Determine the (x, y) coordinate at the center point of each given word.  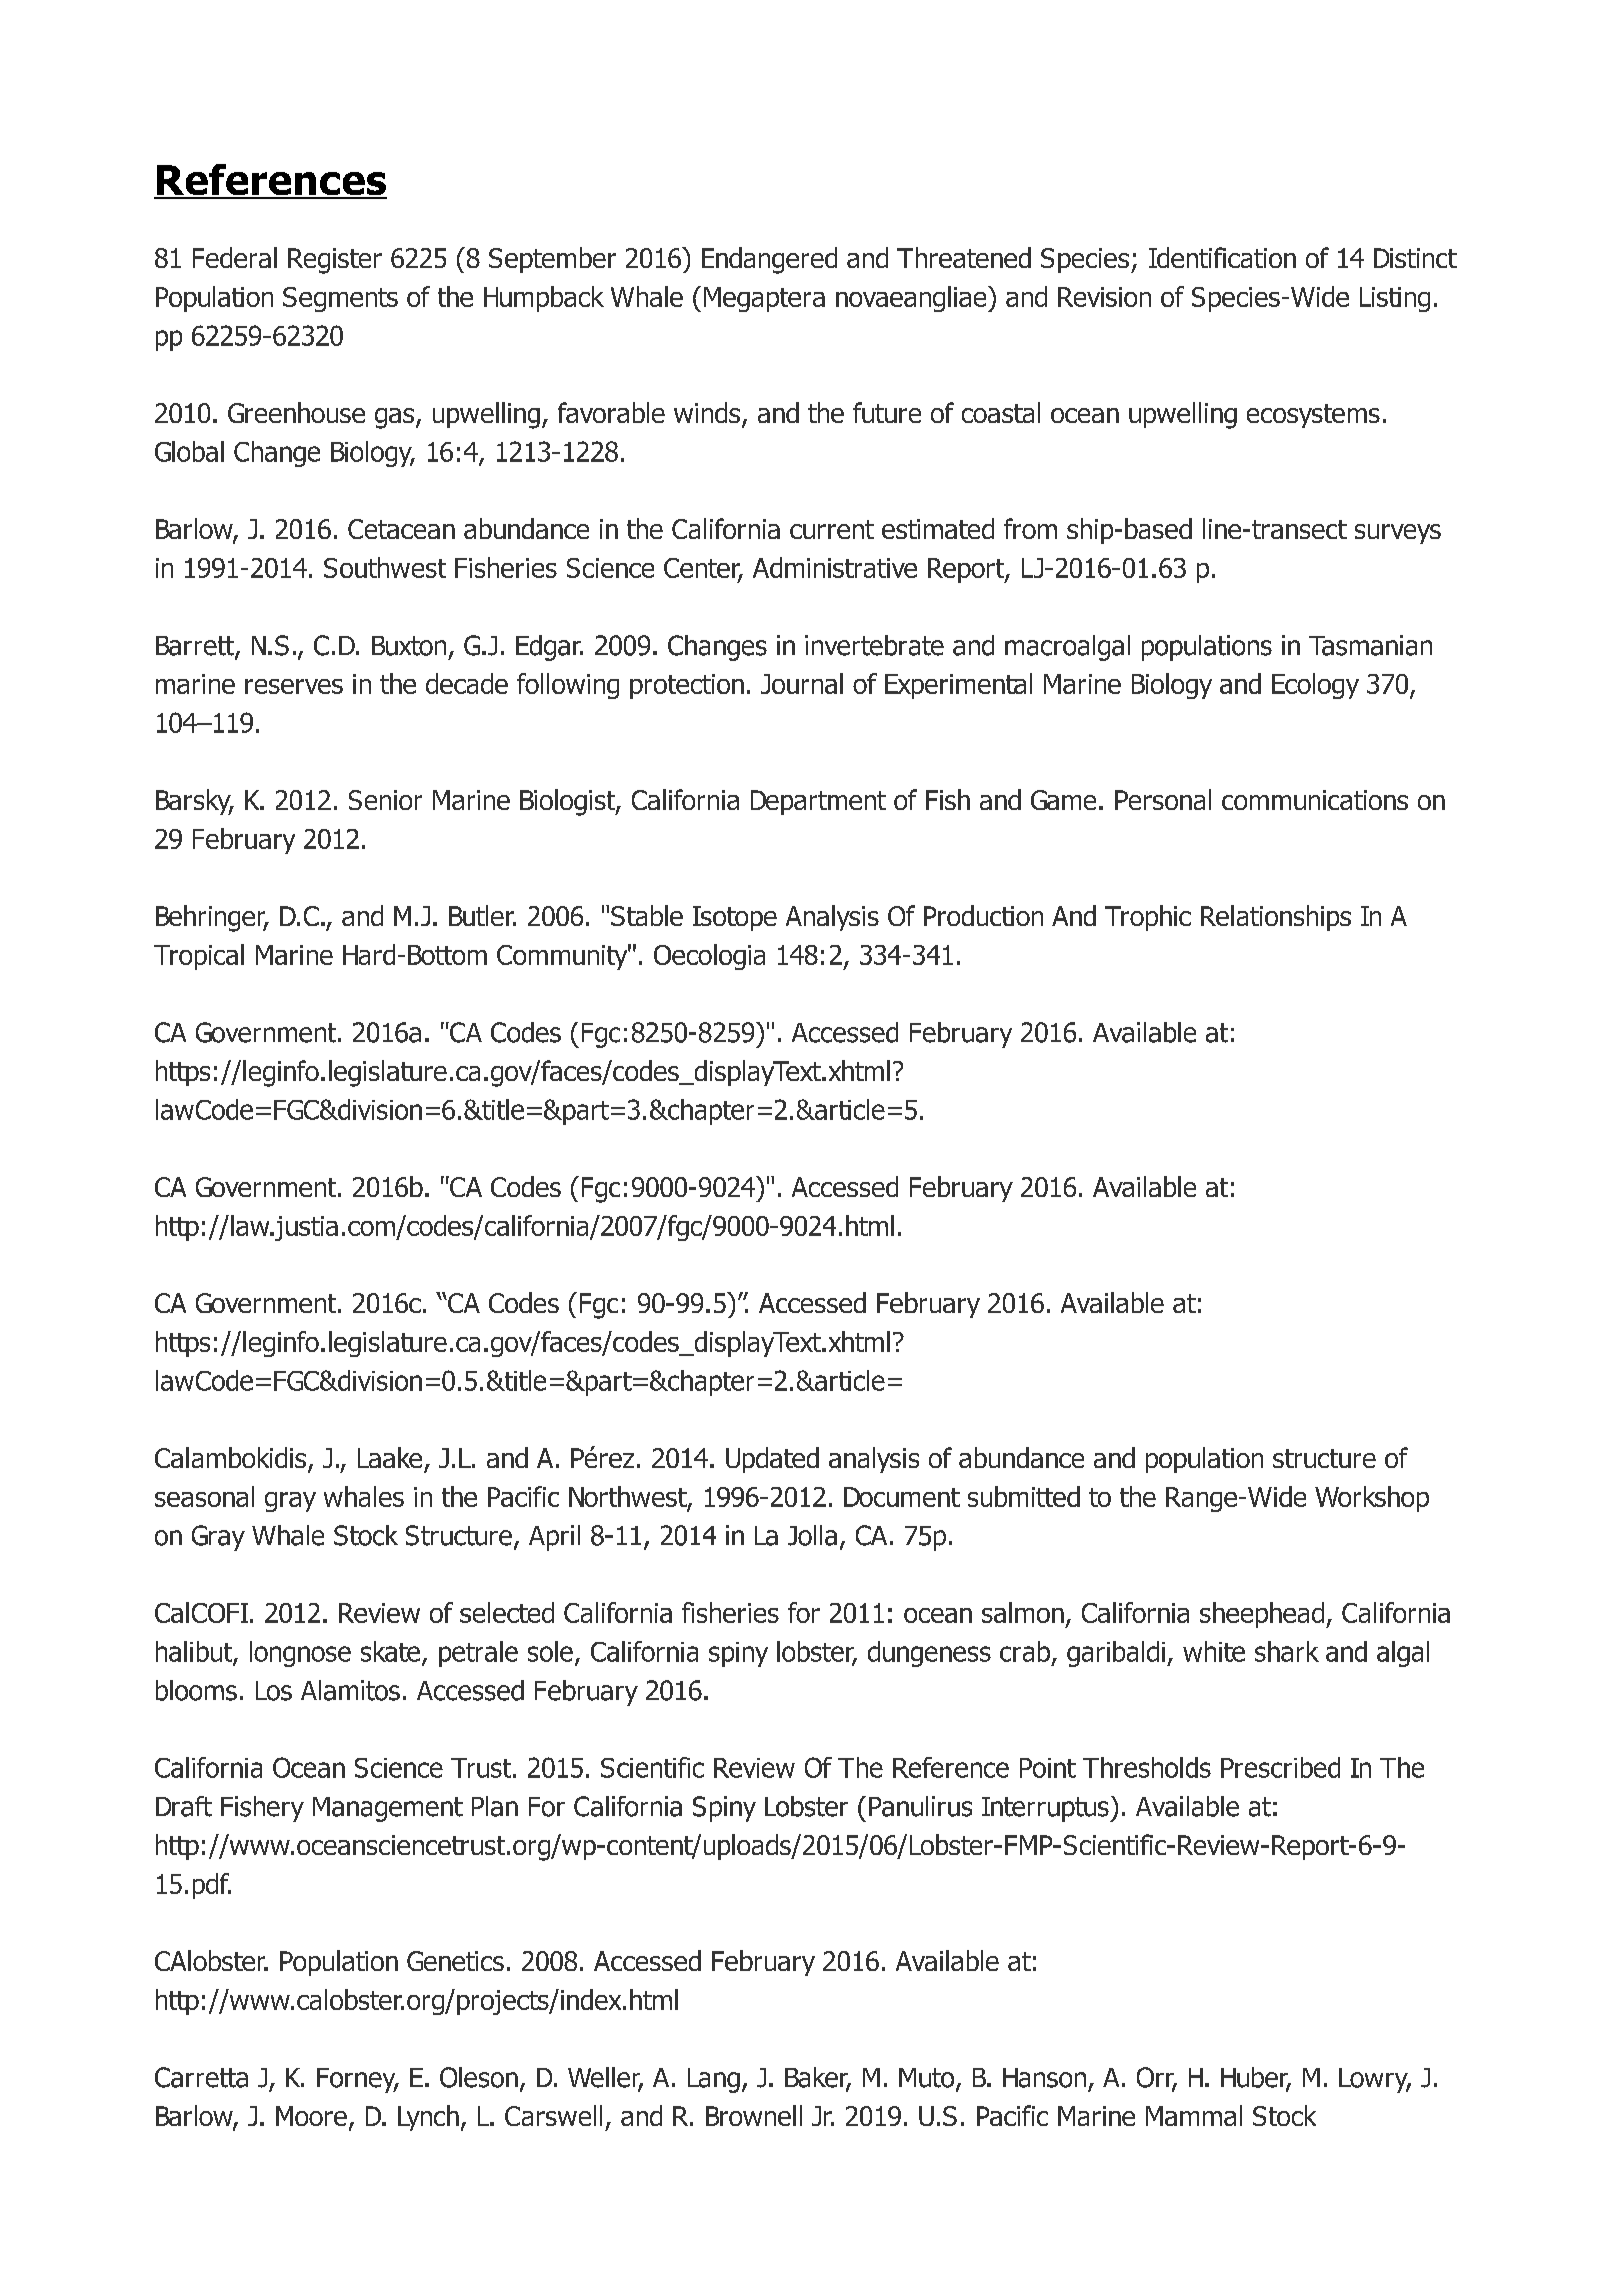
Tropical (199, 957)
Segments (340, 299)
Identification (1222, 257)
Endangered (769, 260)
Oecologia (709, 957)
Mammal (1194, 2115)
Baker (818, 2078)
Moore (311, 2116)
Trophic (1148, 918)
